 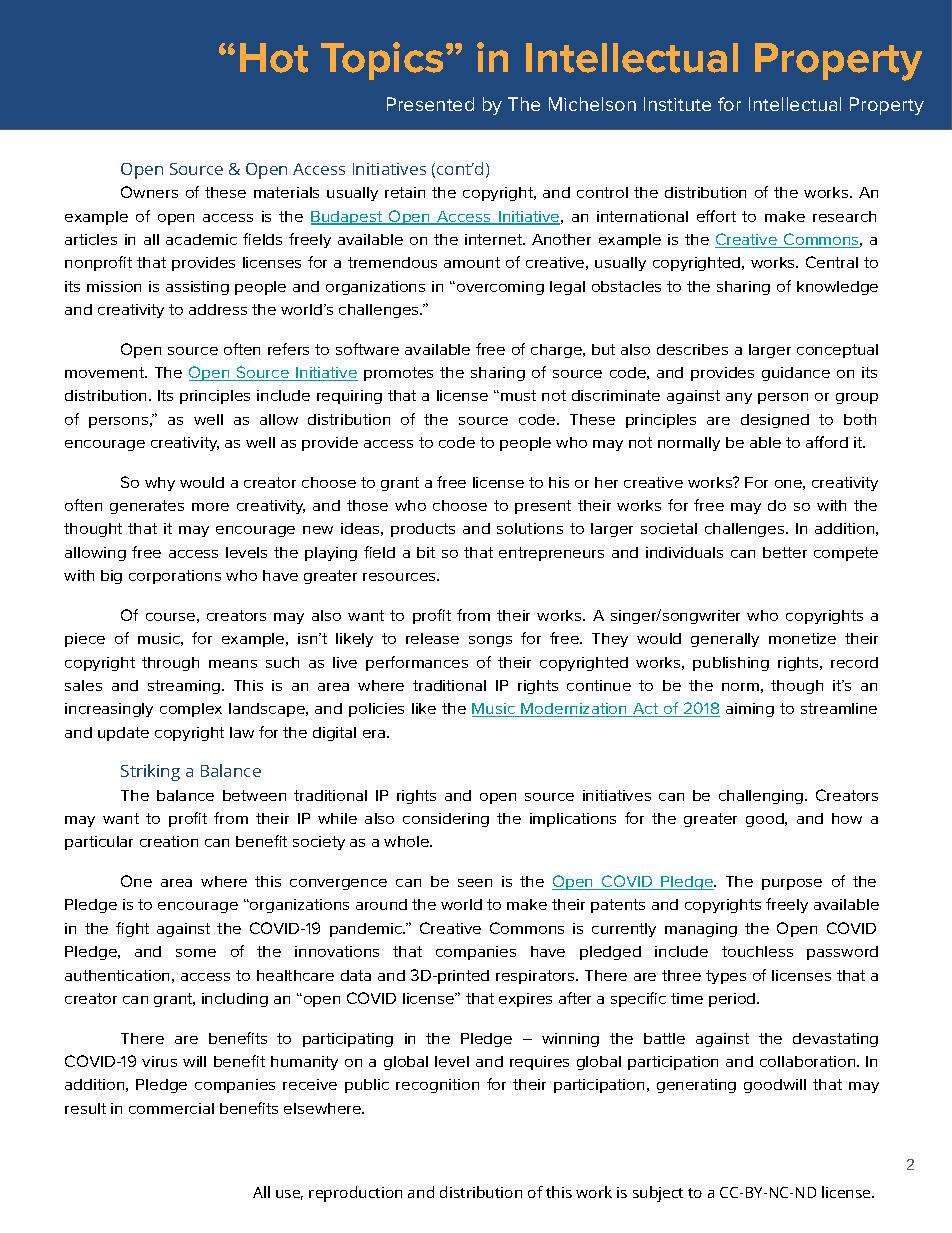 I want to click on subject, so click(x=658, y=1194).
